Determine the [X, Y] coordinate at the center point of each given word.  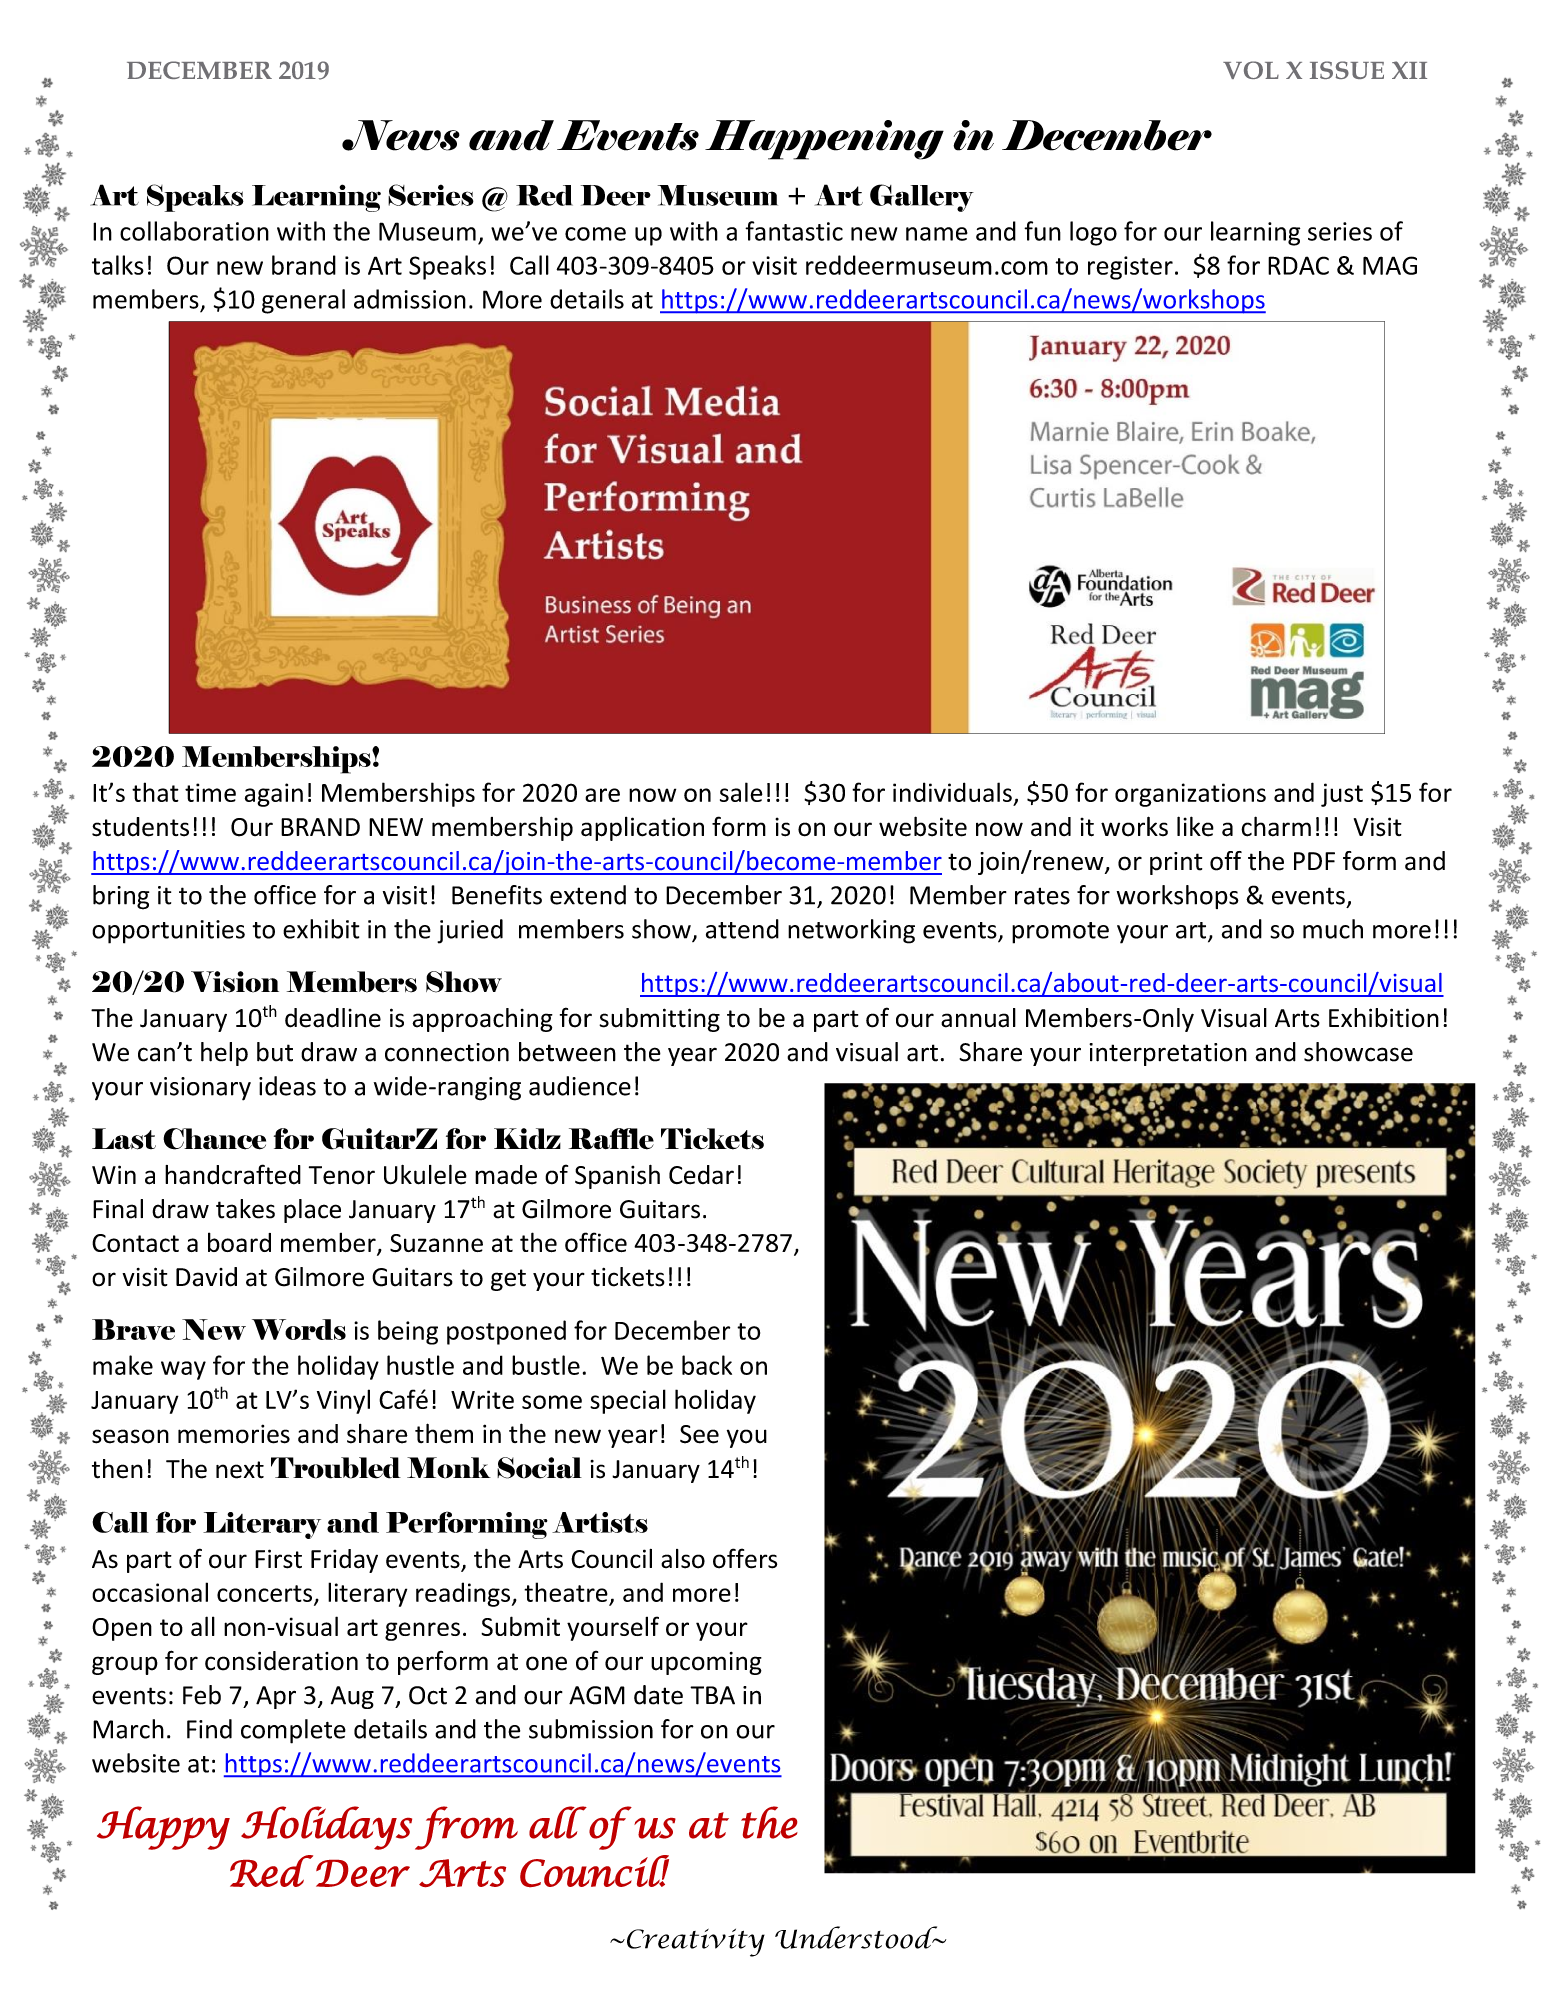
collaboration [194, 231]
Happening [824, 140]
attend [742, 929]
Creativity [696, 1943]
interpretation [1168, 1054]
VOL [1251, 70]
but [275, 1052]
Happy [163, 1828]
